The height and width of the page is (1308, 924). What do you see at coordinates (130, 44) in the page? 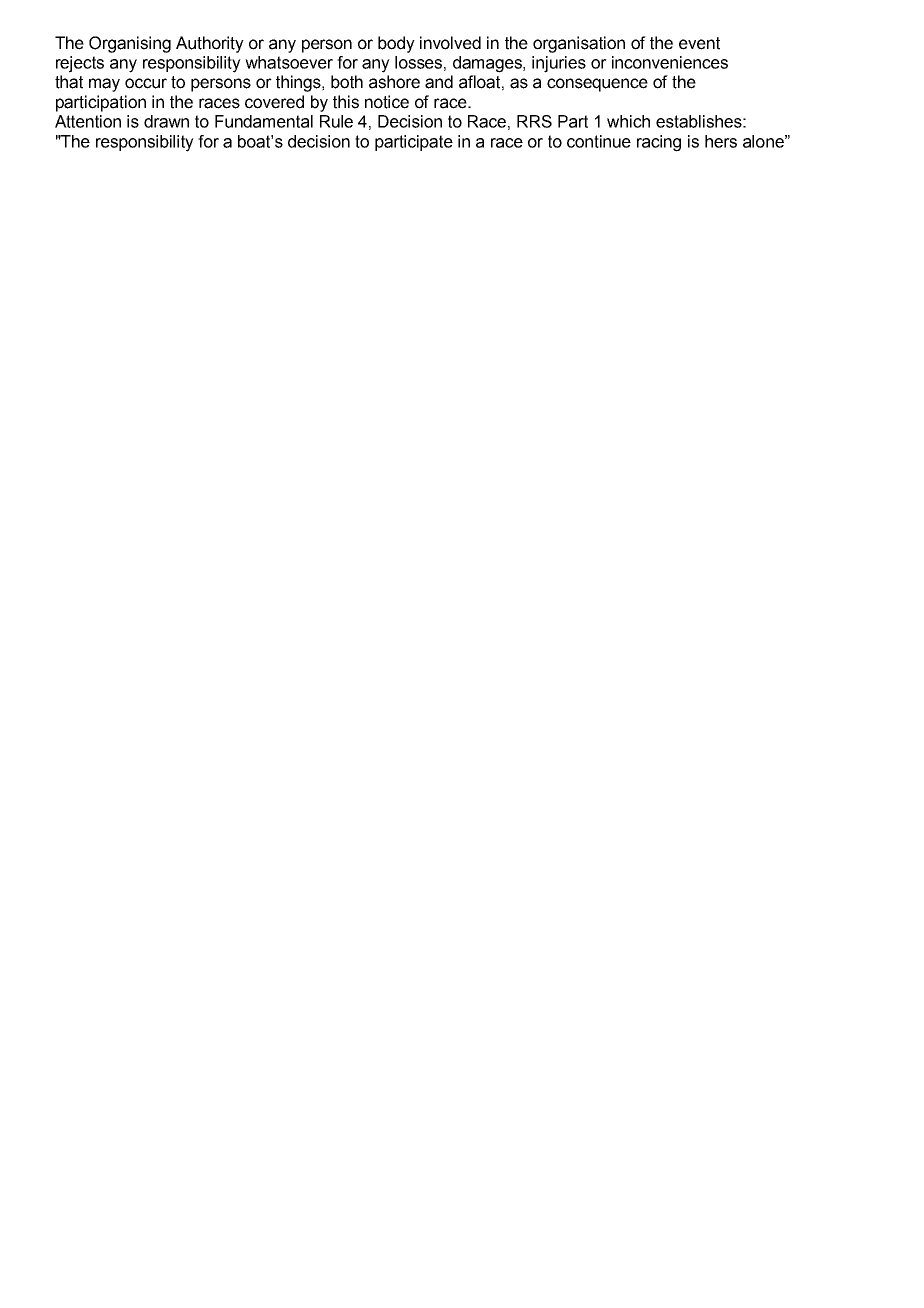
I see `Organising` at bounding box center [130, 44].
